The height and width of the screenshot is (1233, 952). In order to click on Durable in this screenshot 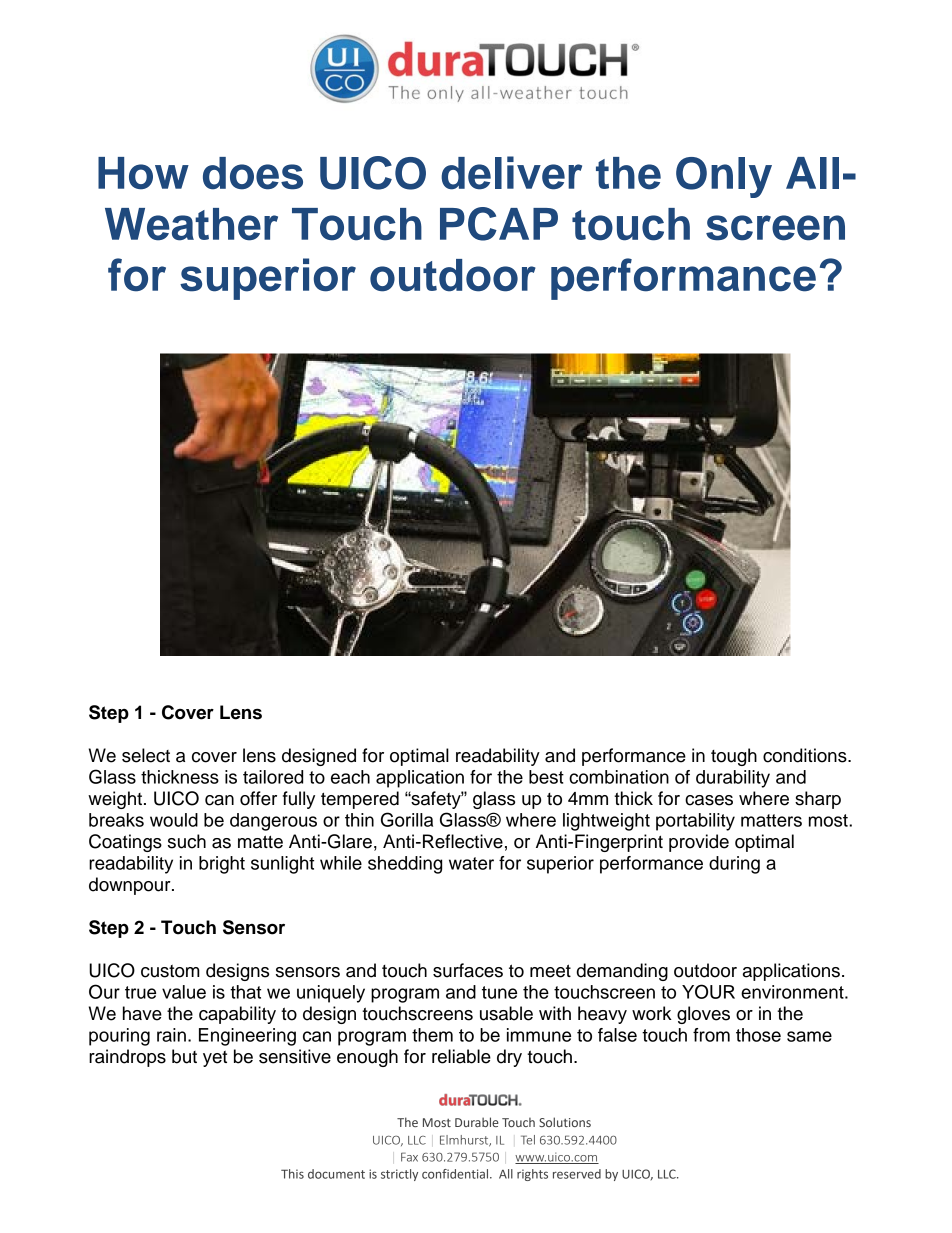, I will do `click(477, 1122)`.
